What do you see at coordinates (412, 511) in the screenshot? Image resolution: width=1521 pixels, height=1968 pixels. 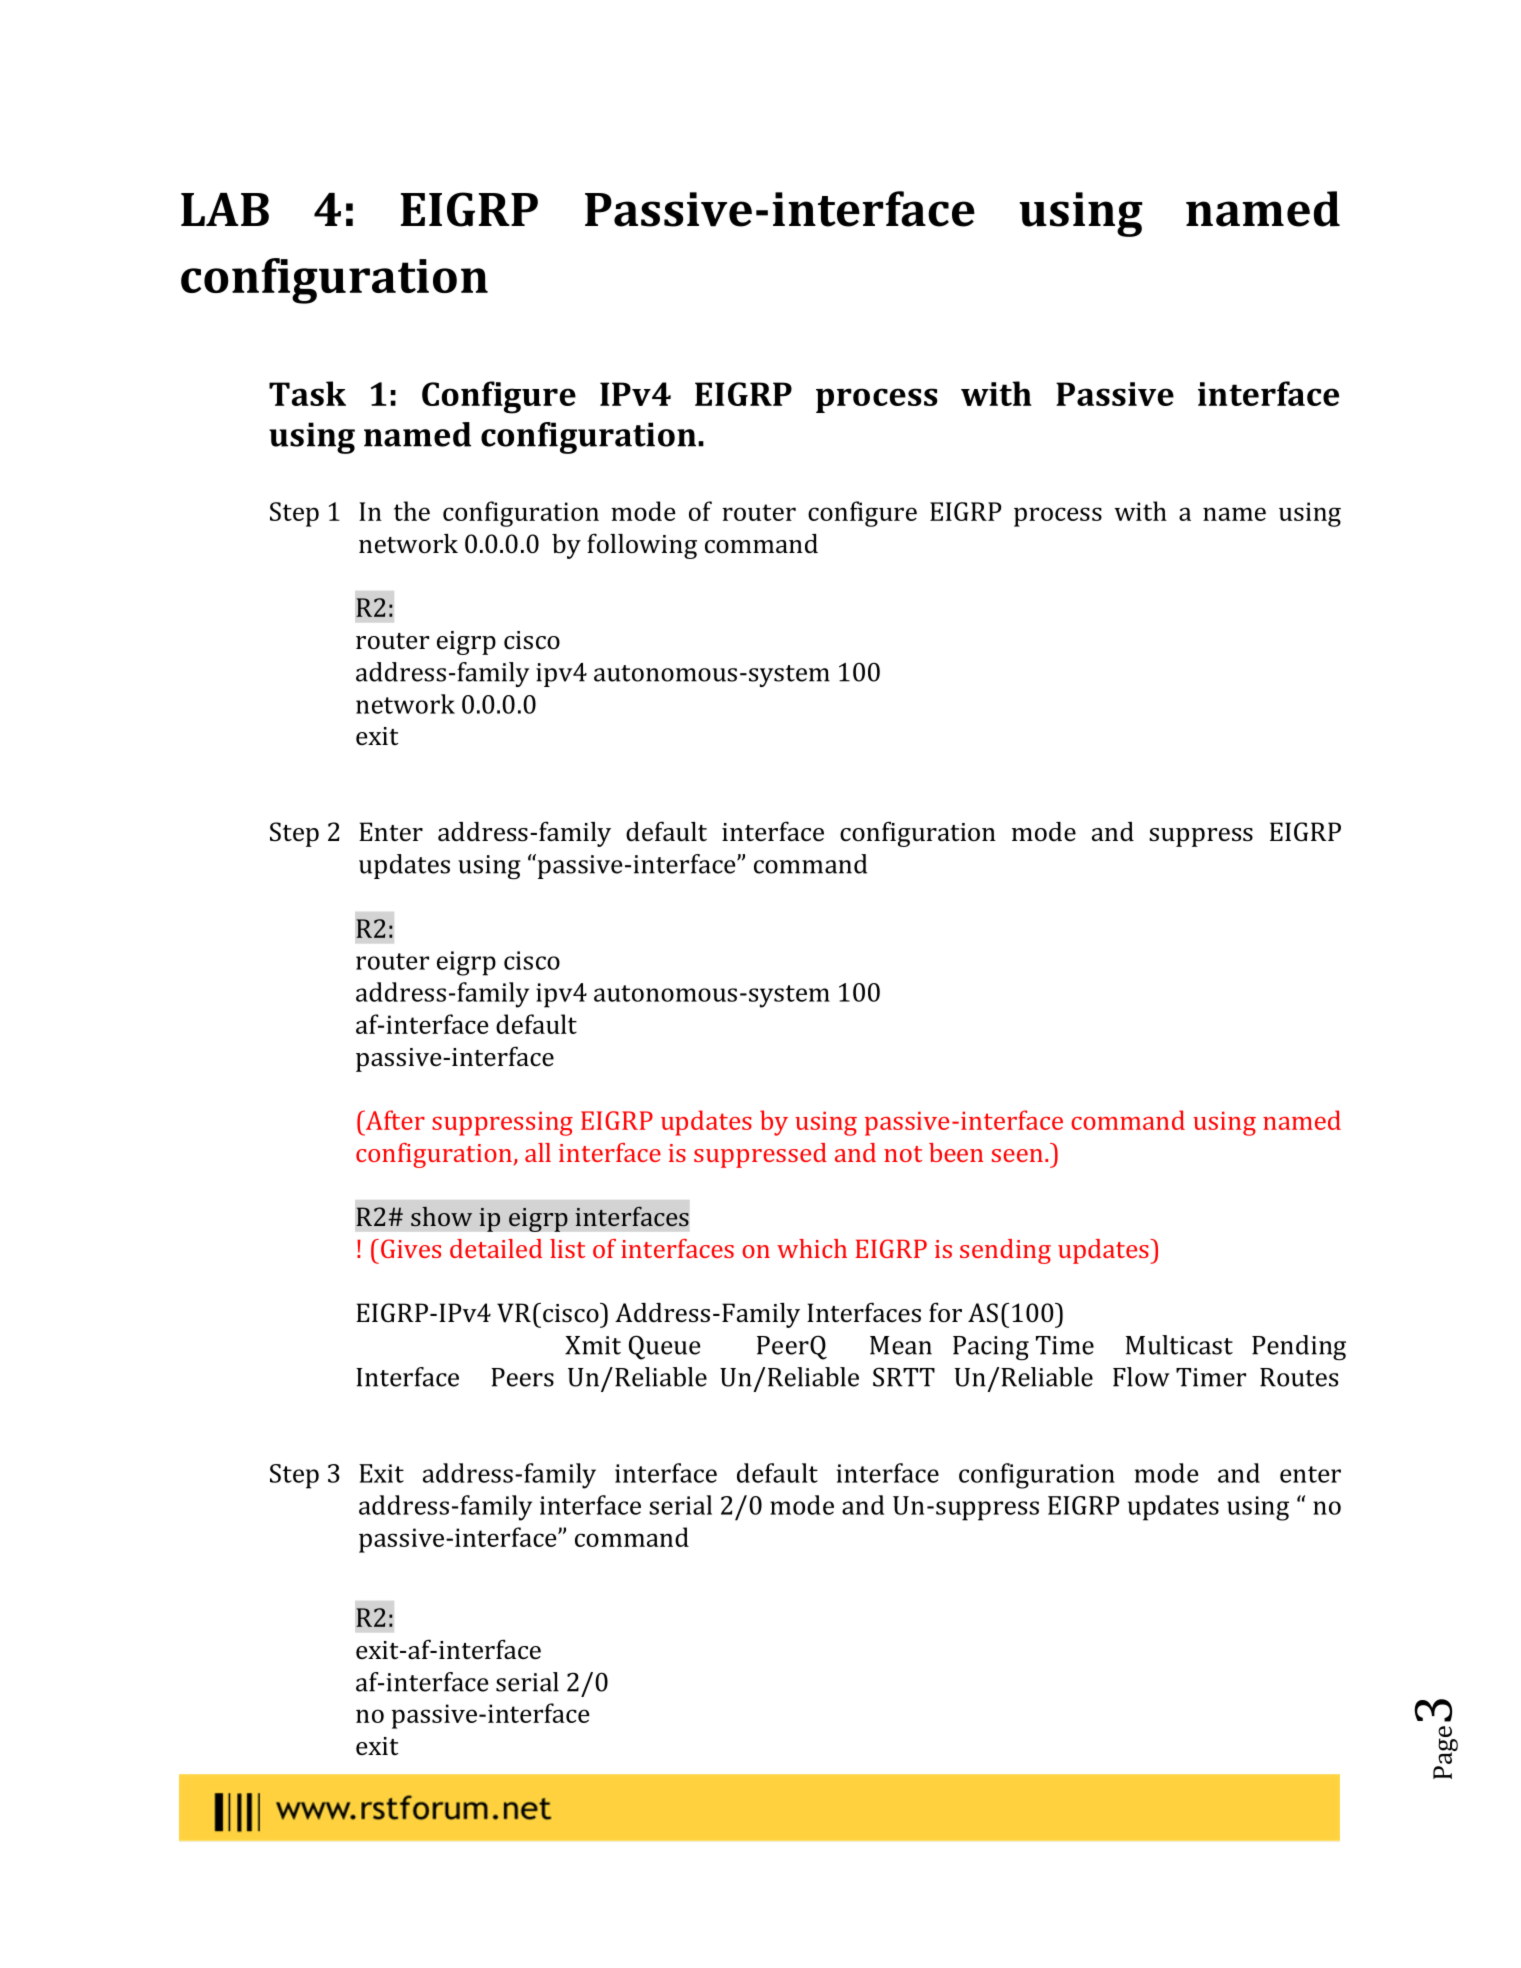 I see `the` at bounding box center [412, 511].
